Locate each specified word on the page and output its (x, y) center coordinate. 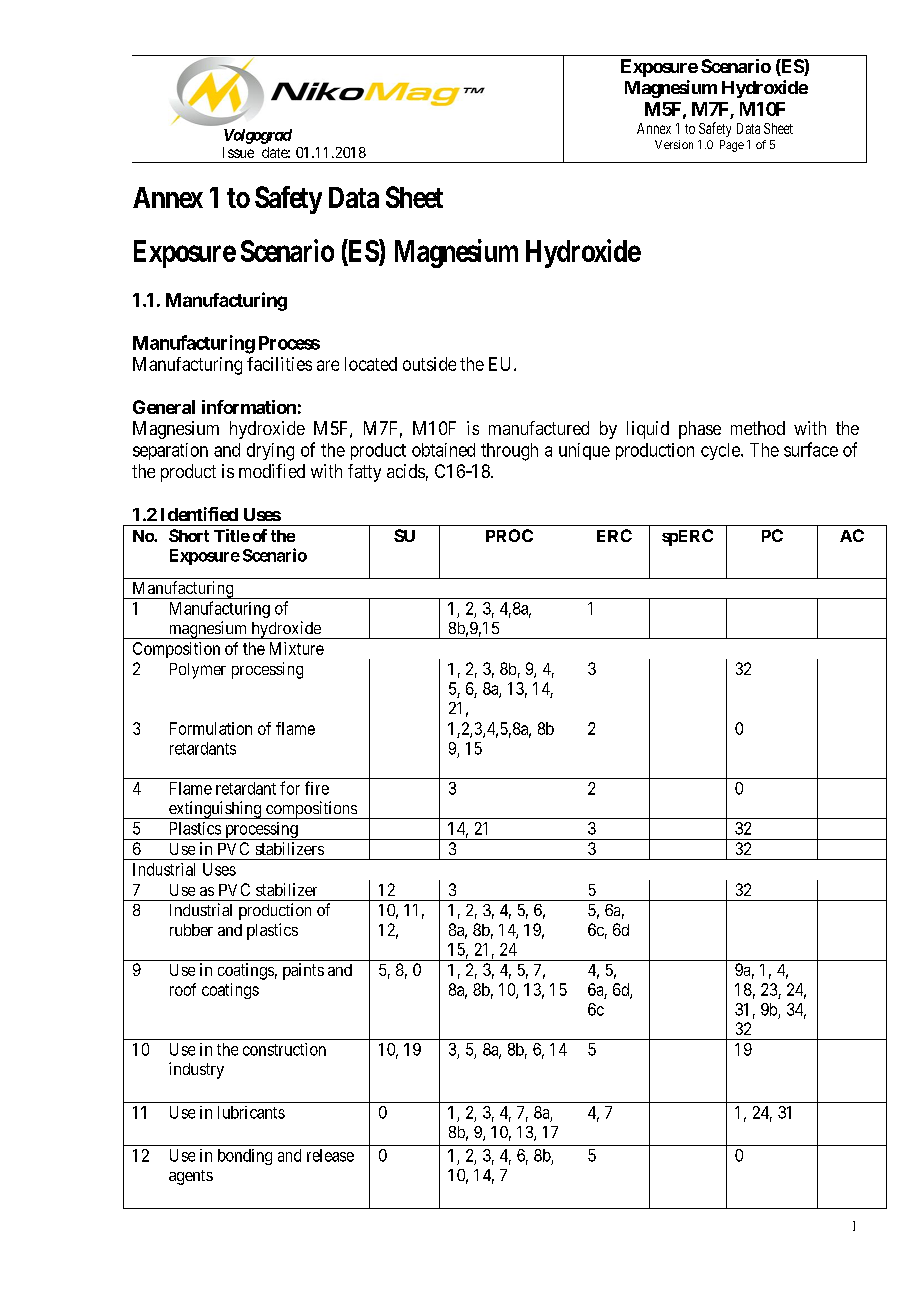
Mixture (297, 648)
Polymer (198, 671)
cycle (721, 451)
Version (674, 144)
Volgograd (258, 136)
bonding (245, 1157)
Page (732, 146)
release (330, 1155)
